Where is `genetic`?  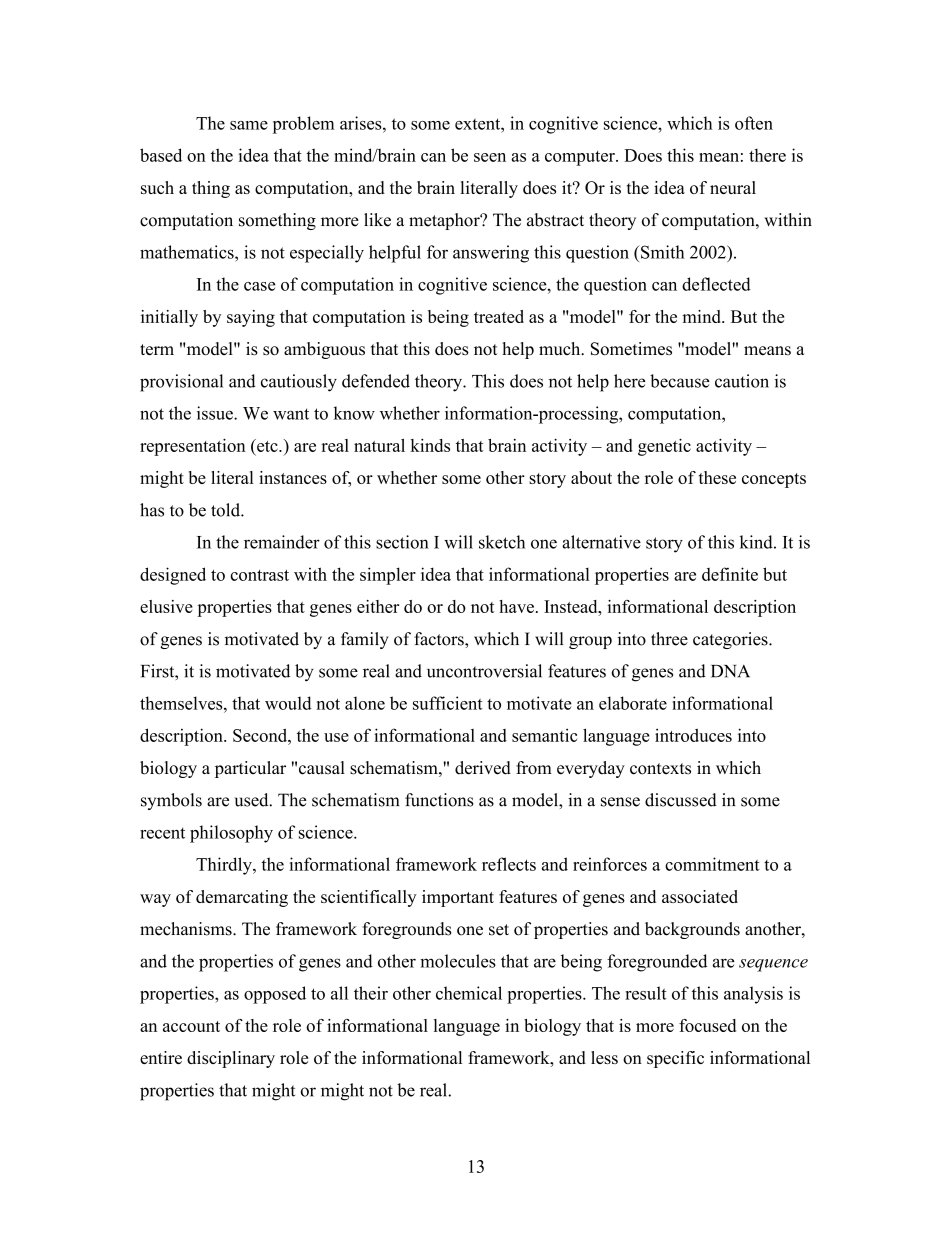
genetic is located at coordinates (664, 447).
